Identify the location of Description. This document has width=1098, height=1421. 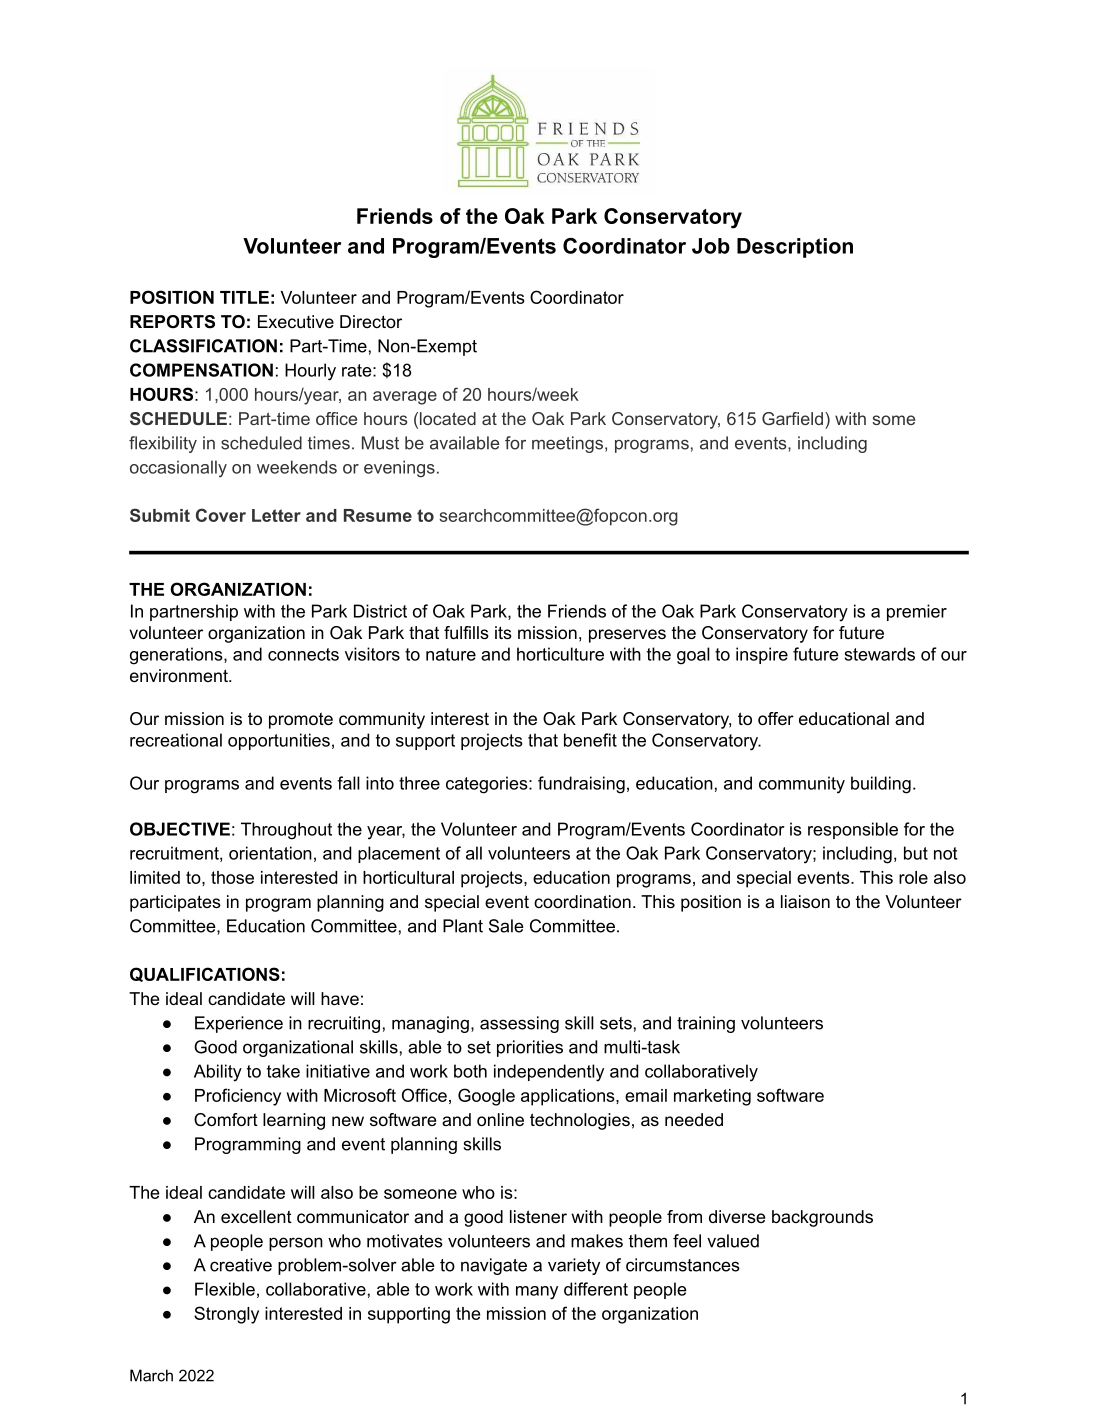
(795, 248).
